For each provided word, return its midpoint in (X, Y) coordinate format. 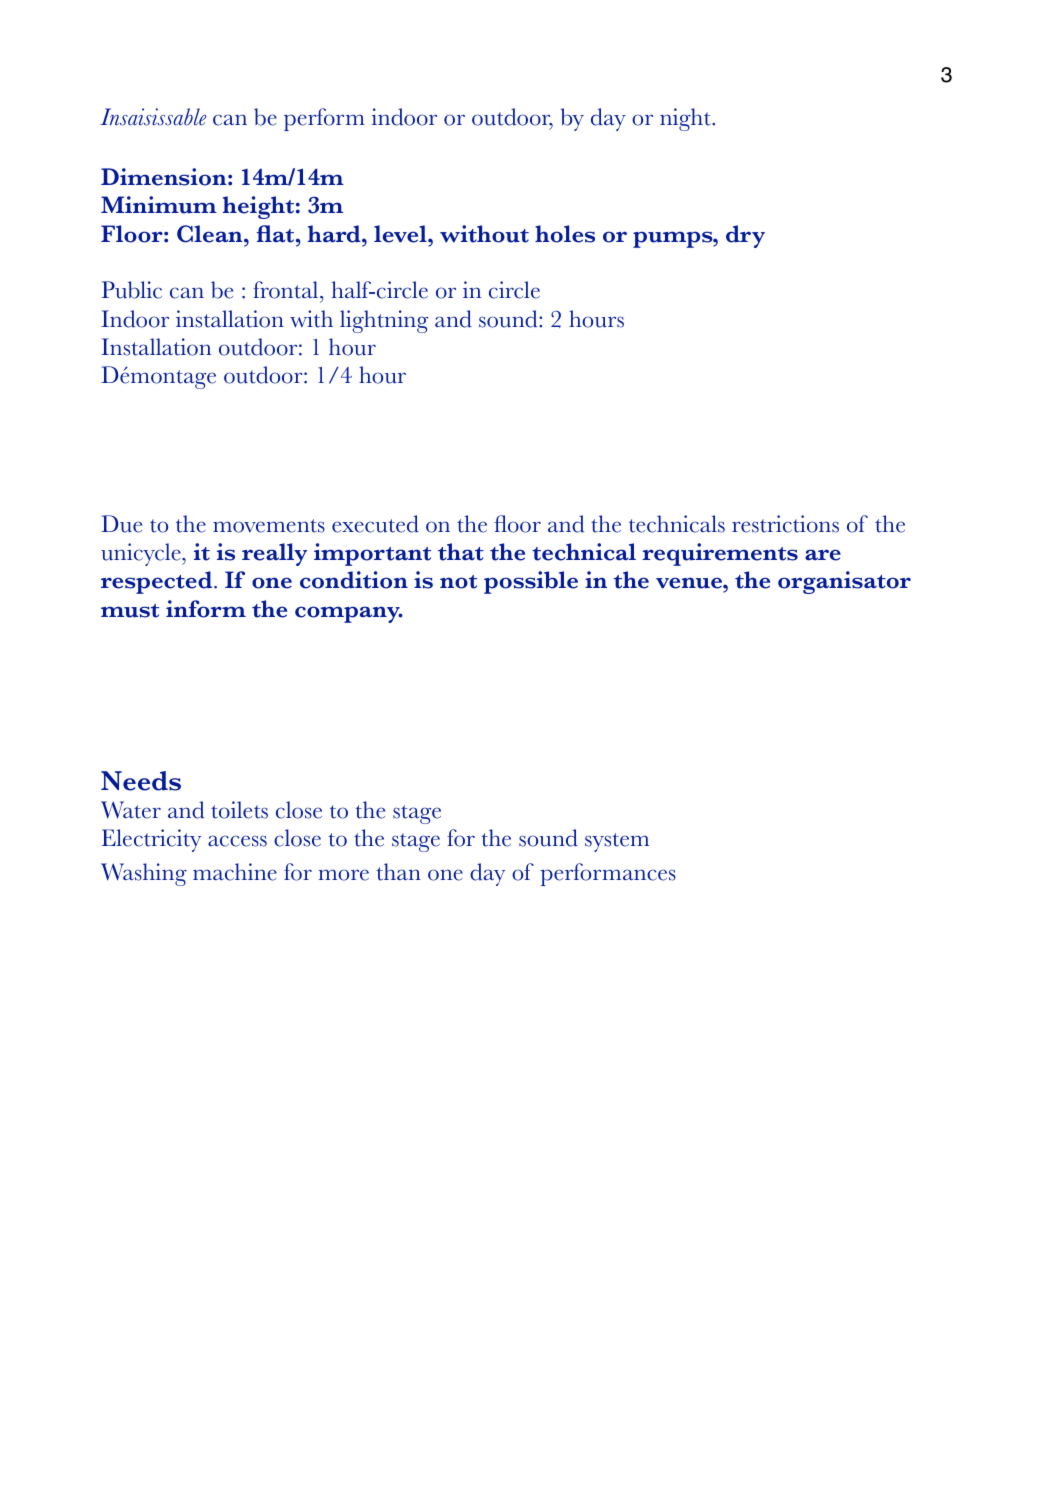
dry (745, 236)
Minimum (159, 205)
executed (375, 524)
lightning (384, 321)
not (458, 582)
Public (131, 290)
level (401, 234)
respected (158, 582)
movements (269, 526)
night (686, 119)
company (348, 614)
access (237, 841)
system (617, 842)
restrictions (785, 524)
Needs (141, 781)
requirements (720, 554)
